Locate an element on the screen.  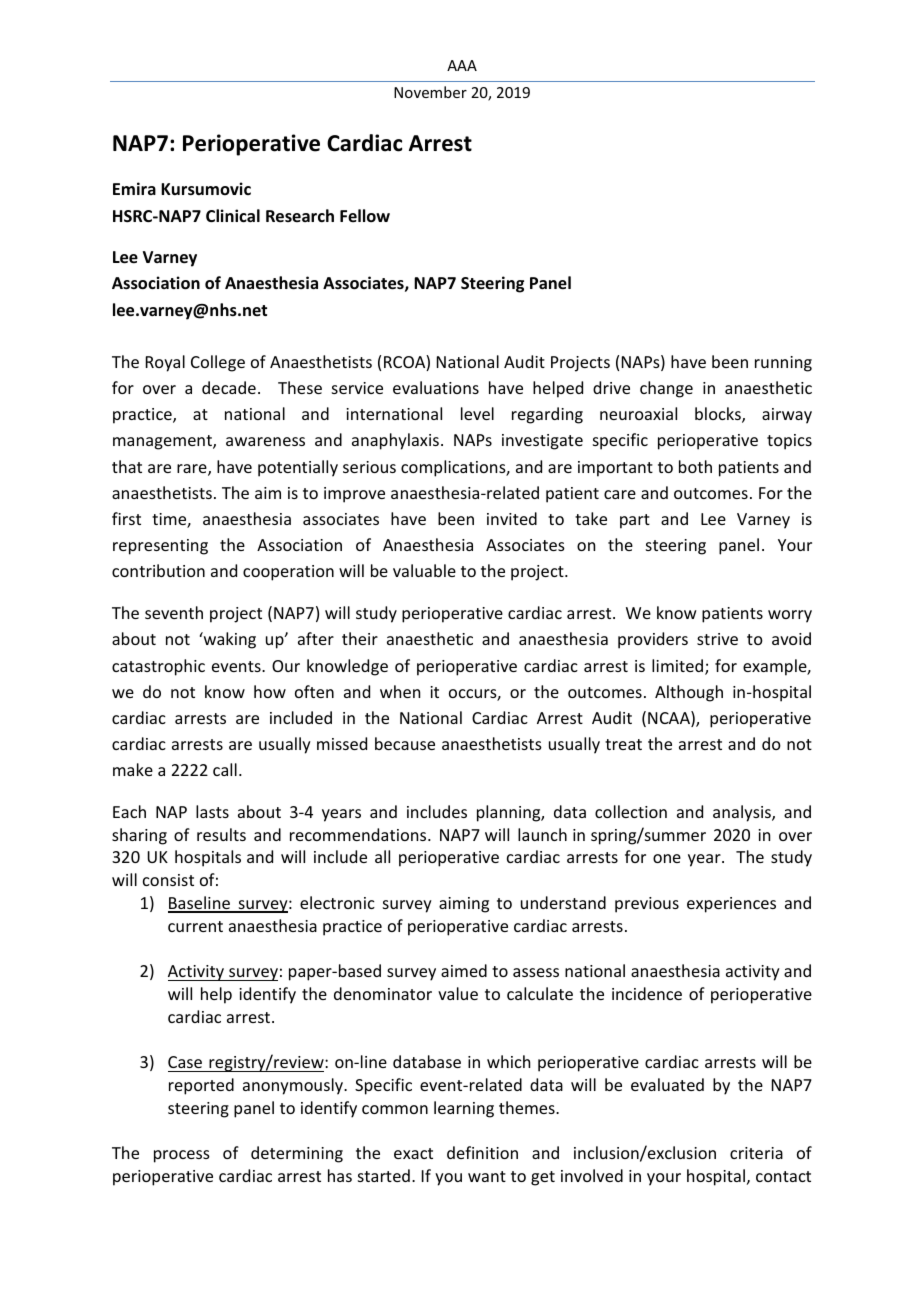
AAA is located at coordinates (462, 65).
